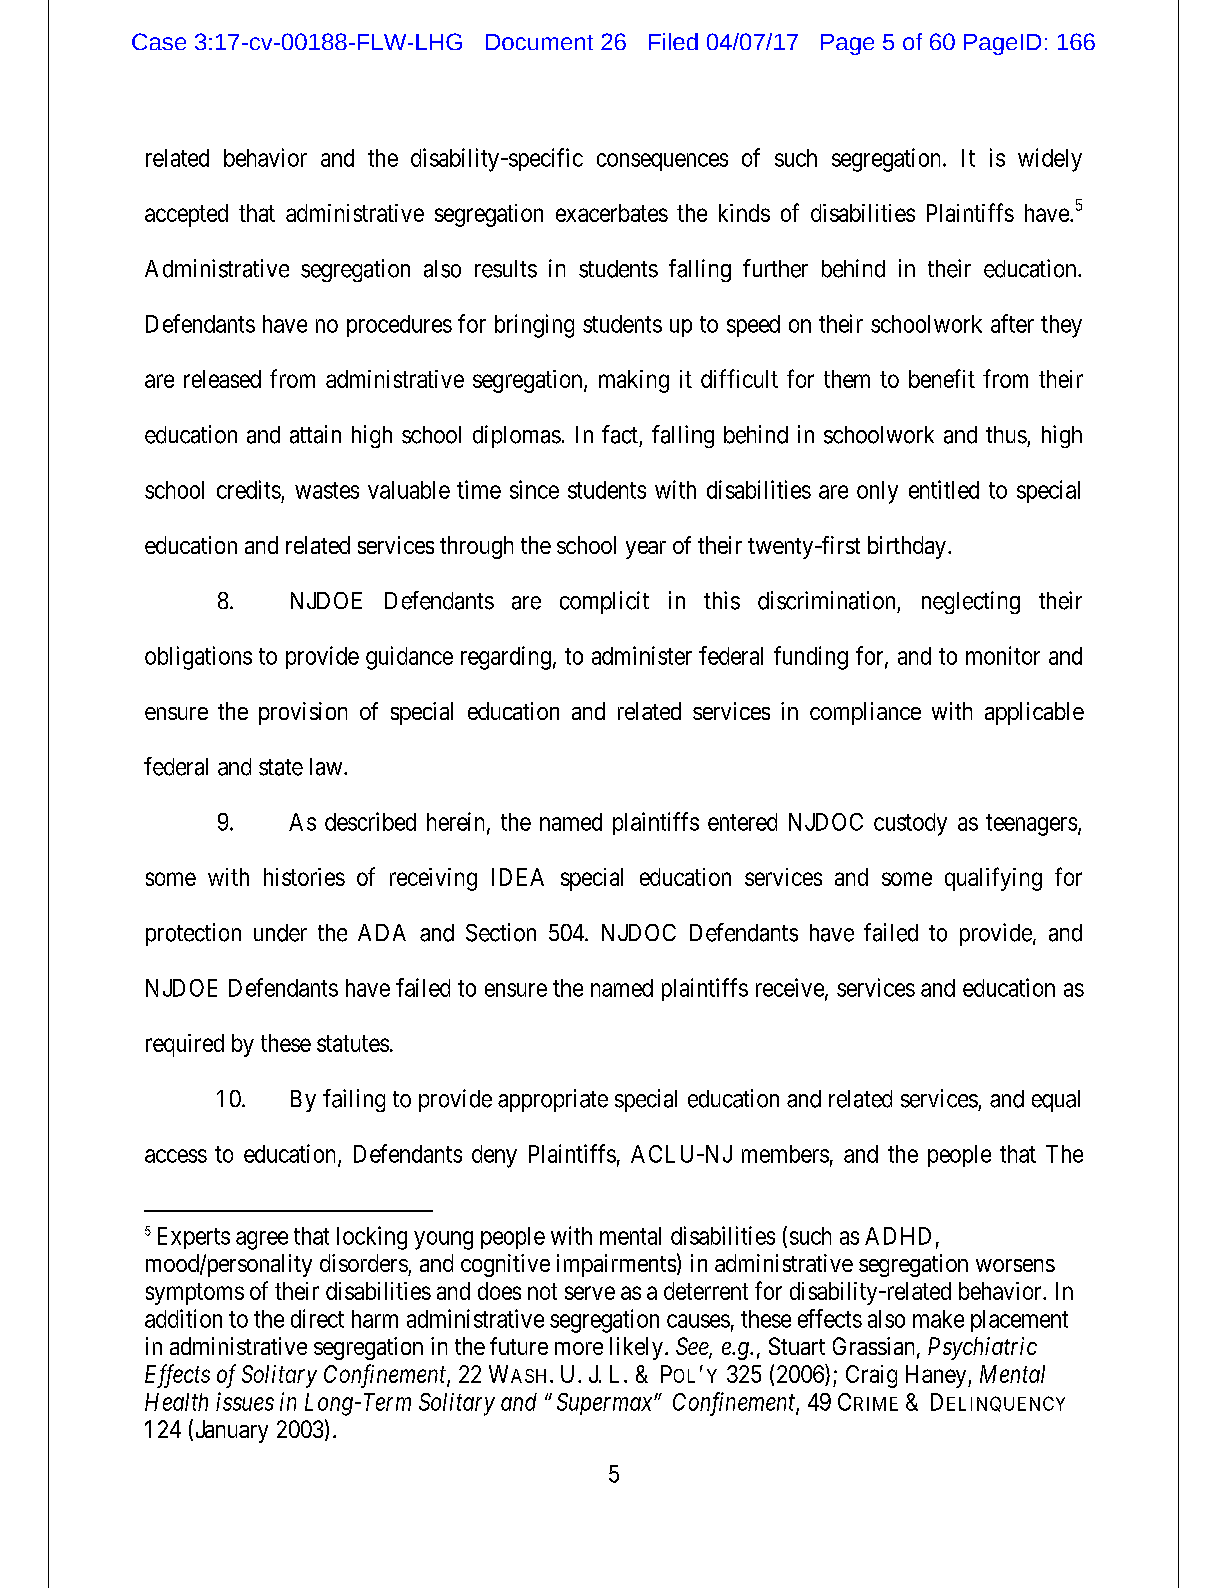 This document has height=1588, width=1227. Describe the element at coordinates (646, 550) in the document. I see `year` at that location.
